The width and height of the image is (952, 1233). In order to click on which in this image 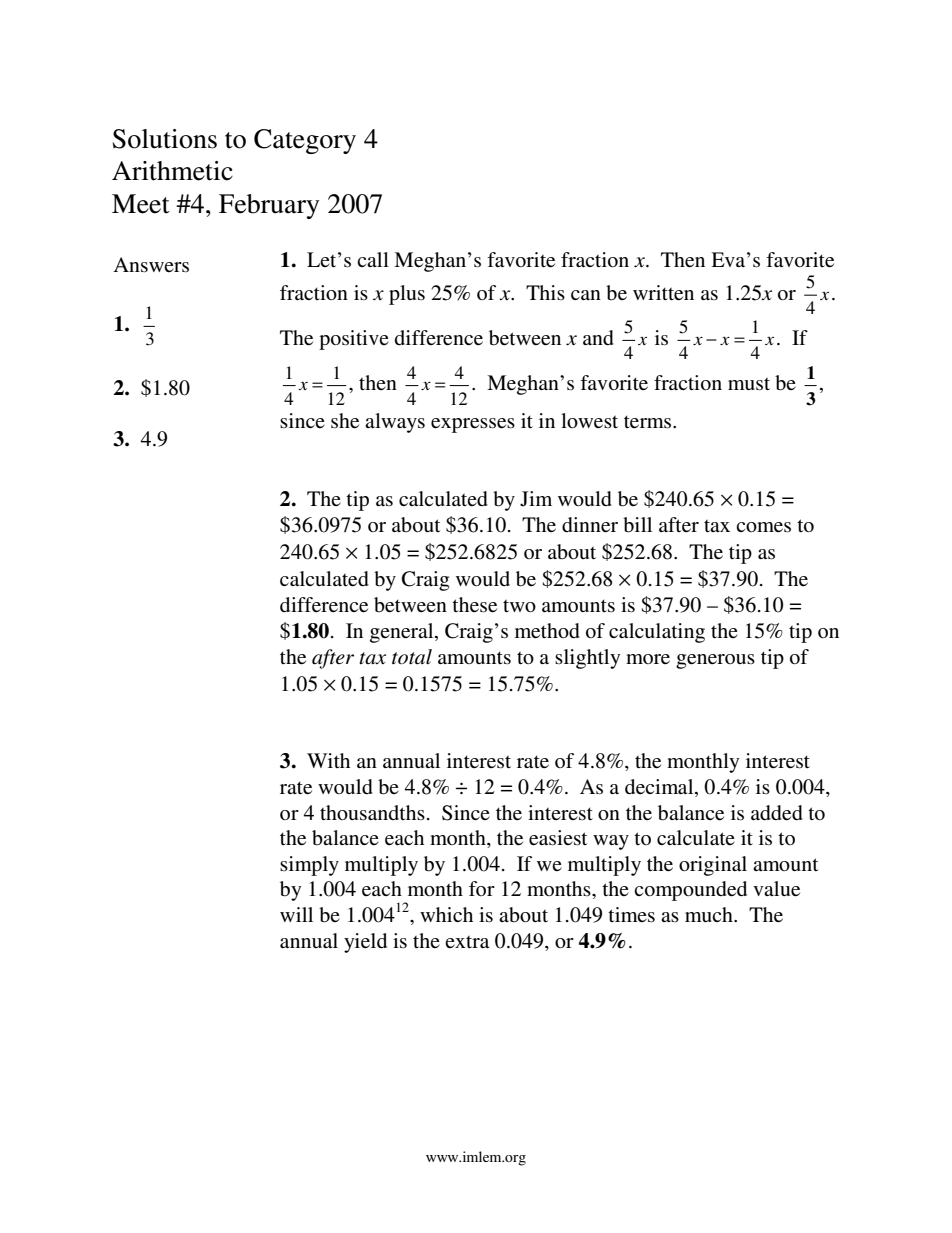, I will do `click(446, 914)`.
